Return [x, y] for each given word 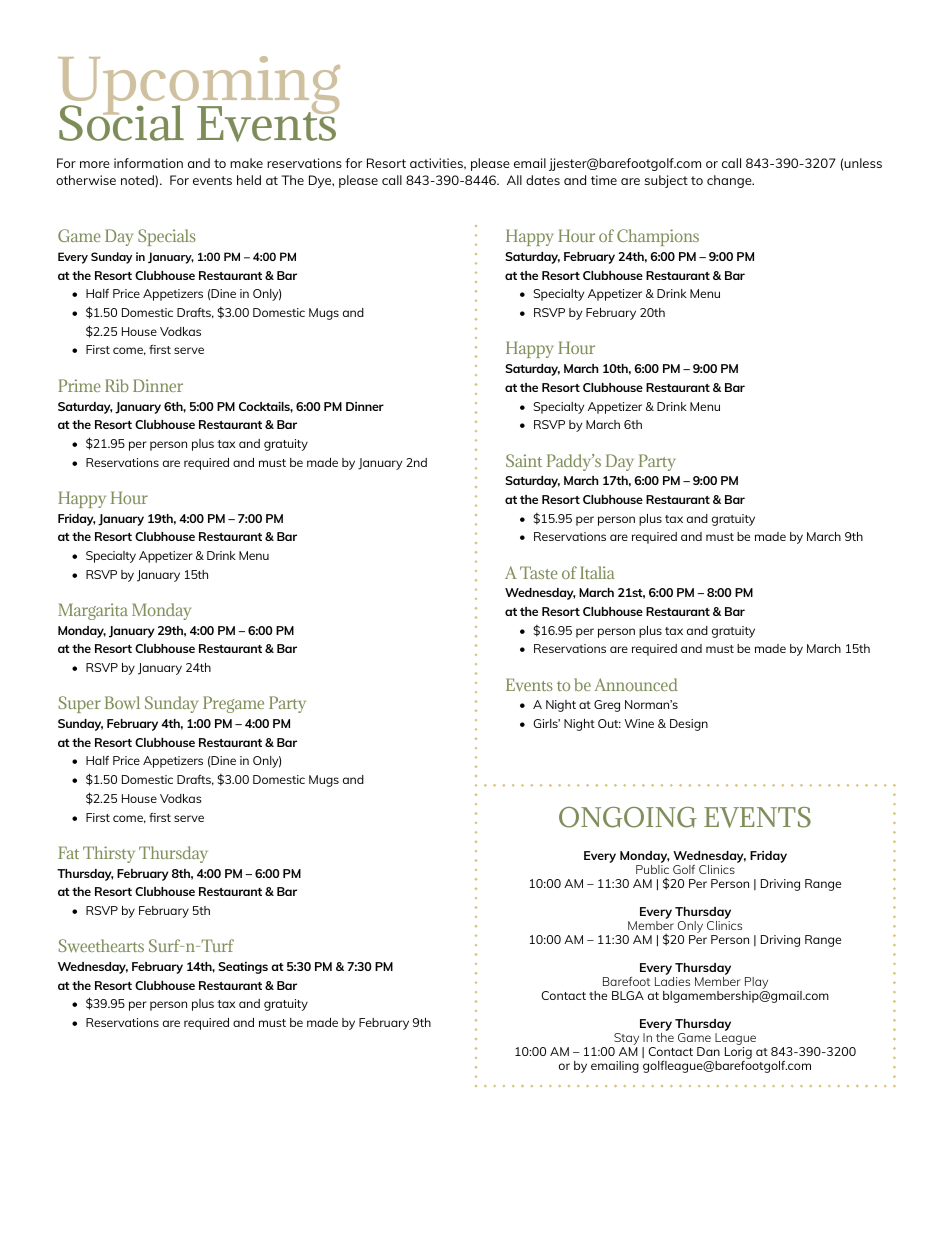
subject [666, 181]
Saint [524, 460]
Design [689, 725]
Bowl [122, 703]
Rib [117, 385]
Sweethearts [101, 946]
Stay [625, 1040]
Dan [708, 1051]
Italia [597, 572]
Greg [607, 706]
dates [543, 180]
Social [121, 122]
